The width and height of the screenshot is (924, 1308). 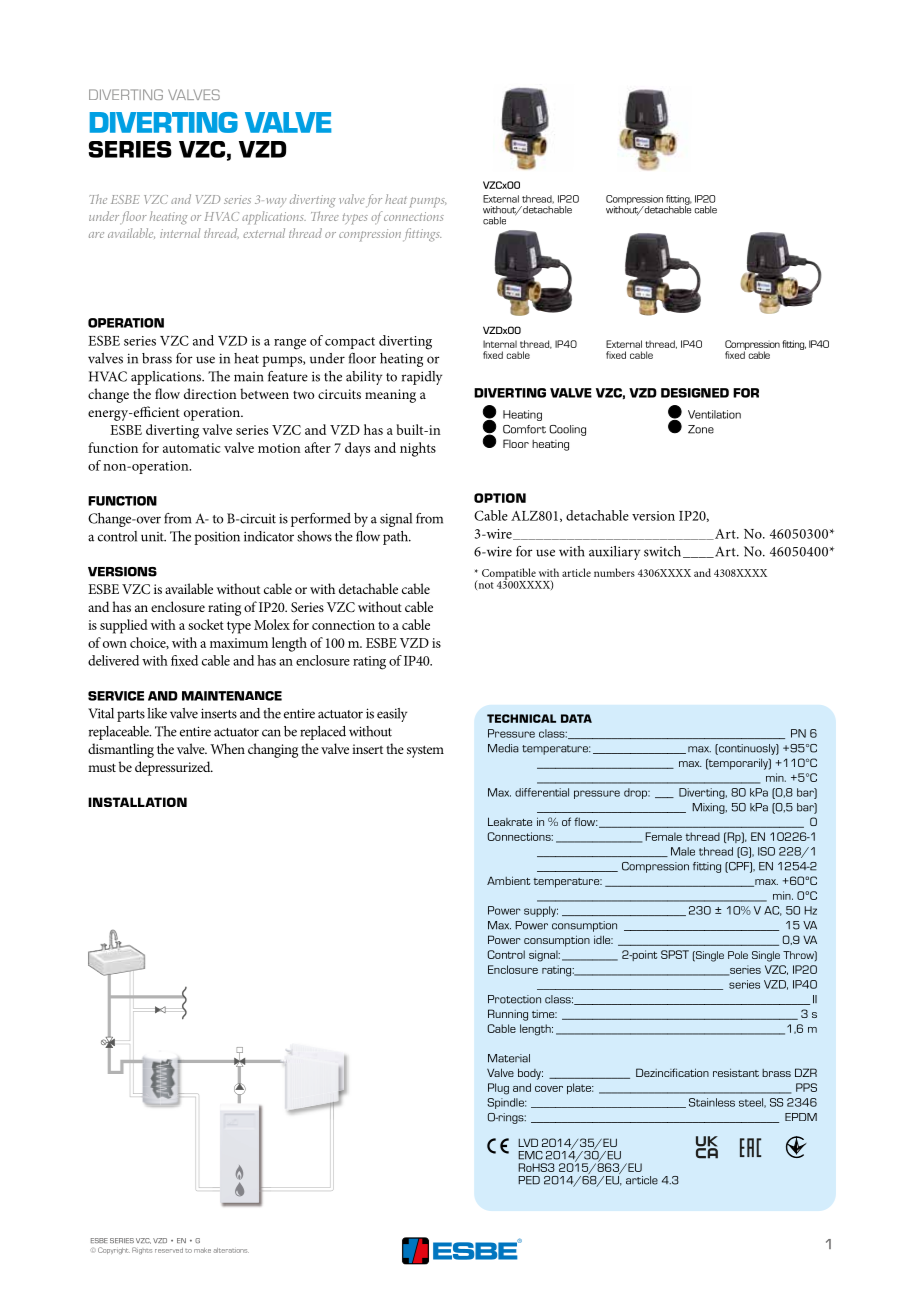 What do you see at coordinates (137, 802) in the screenshot?
I see `INSTALLATION` at bounding box center [137, 802].
